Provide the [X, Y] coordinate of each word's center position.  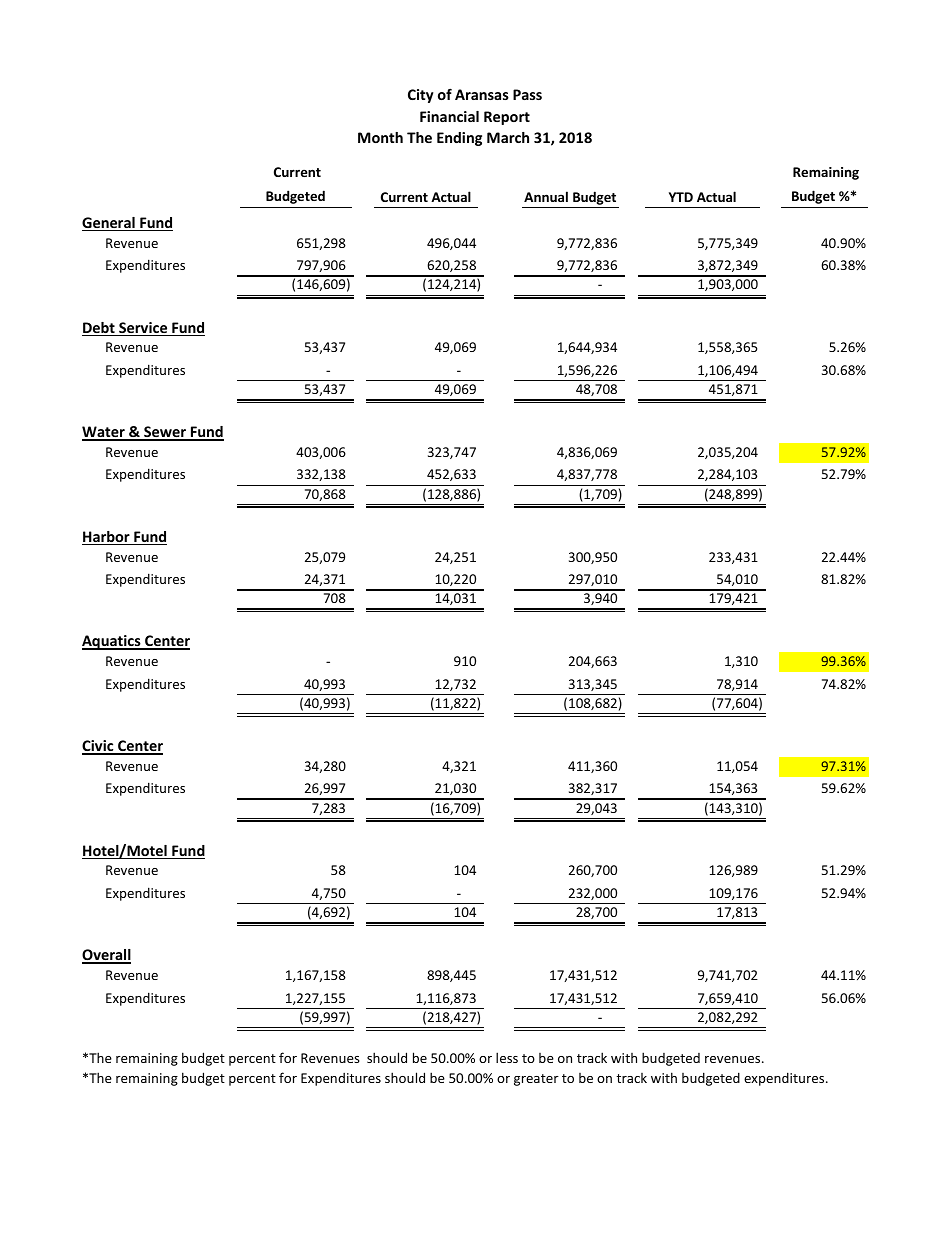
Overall [106, 956]
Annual [546, 196]
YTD [681, 197]
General [109, 224]
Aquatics [112, 642]
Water [104, 433]
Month [380, 137]
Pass [527, 94]
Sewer [165, 433]
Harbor [107, 538]
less [507, 1057]
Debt [99, 329]
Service [143, 329]
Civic [99, 747]
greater [536, 1080]
